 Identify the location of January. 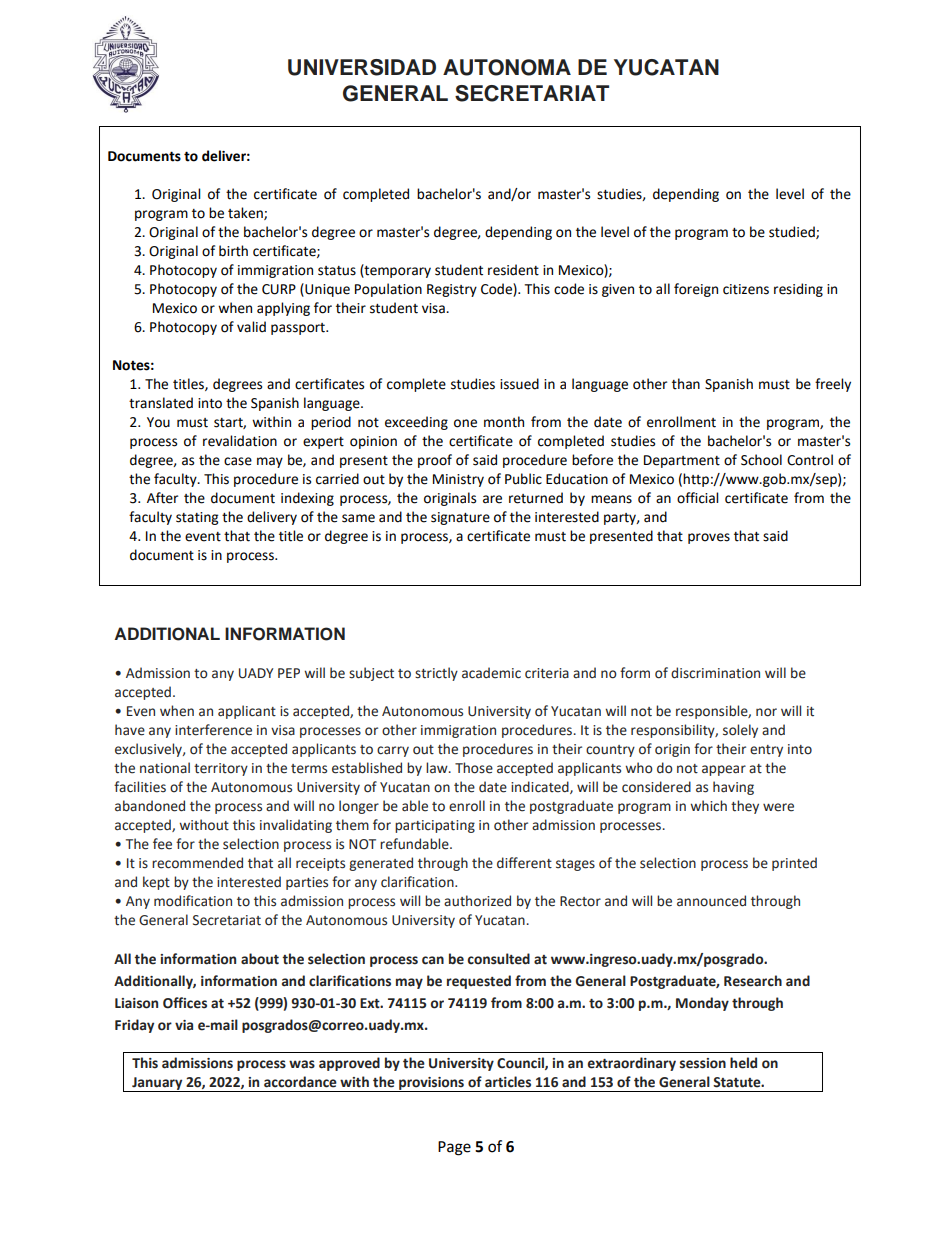
(157, 1084).
